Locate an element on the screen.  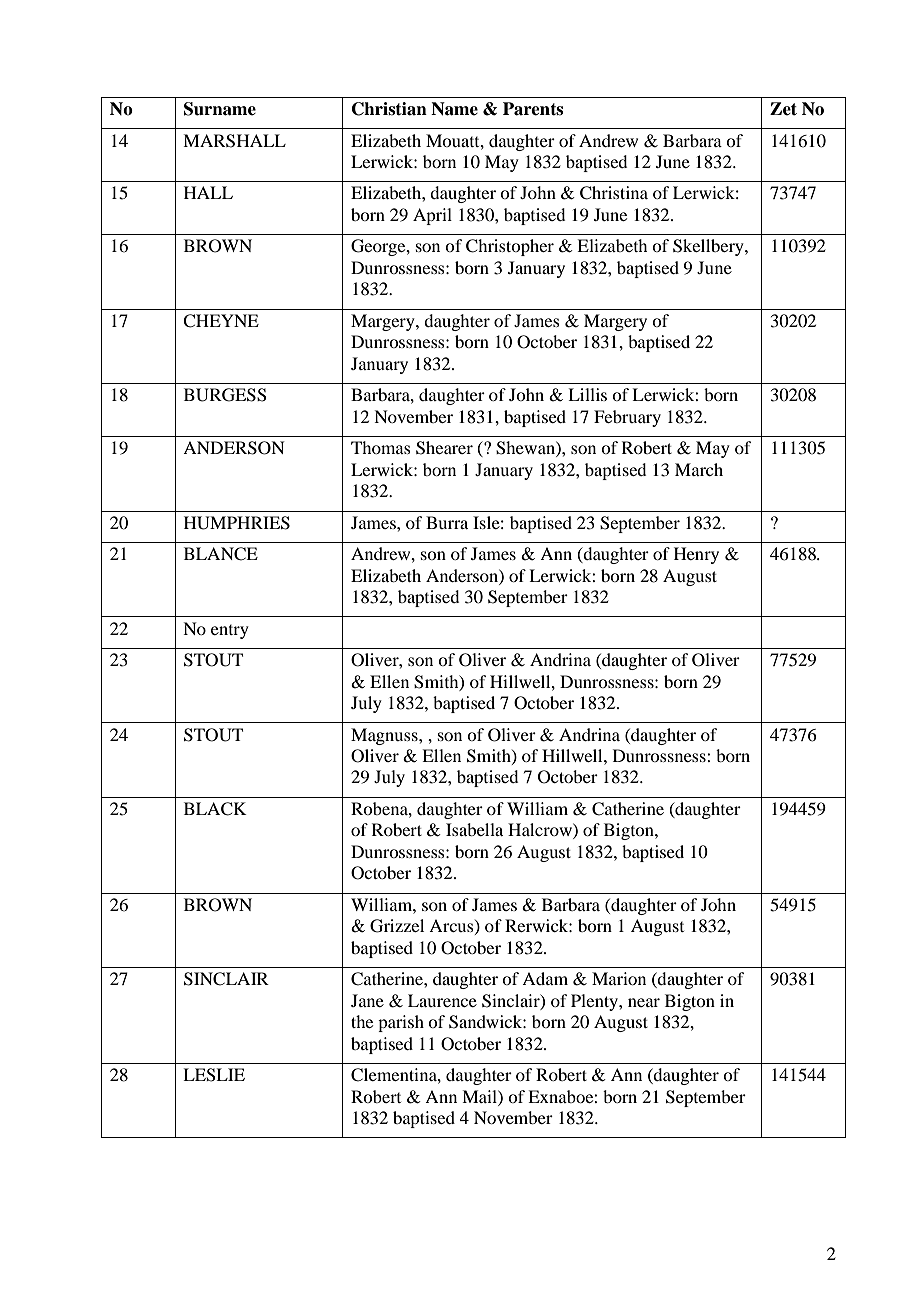
near is located at coordinates (644, 1002).
